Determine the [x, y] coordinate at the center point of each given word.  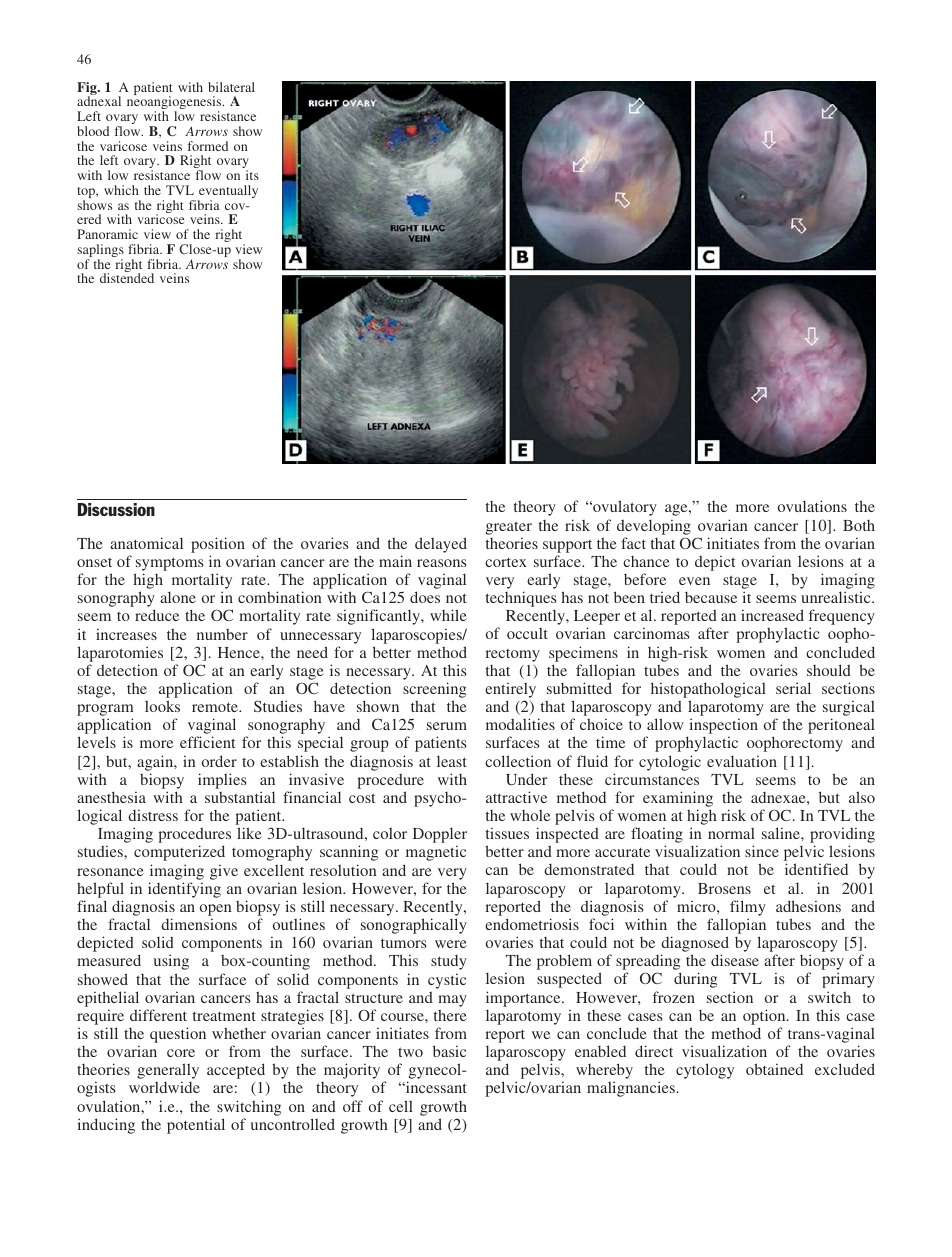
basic [449, 1051]
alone [178, 597]
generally [168, 1072]
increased [772, 615]
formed [208, 146]
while [448, 615]
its [252, 175]
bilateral [231, 87]
